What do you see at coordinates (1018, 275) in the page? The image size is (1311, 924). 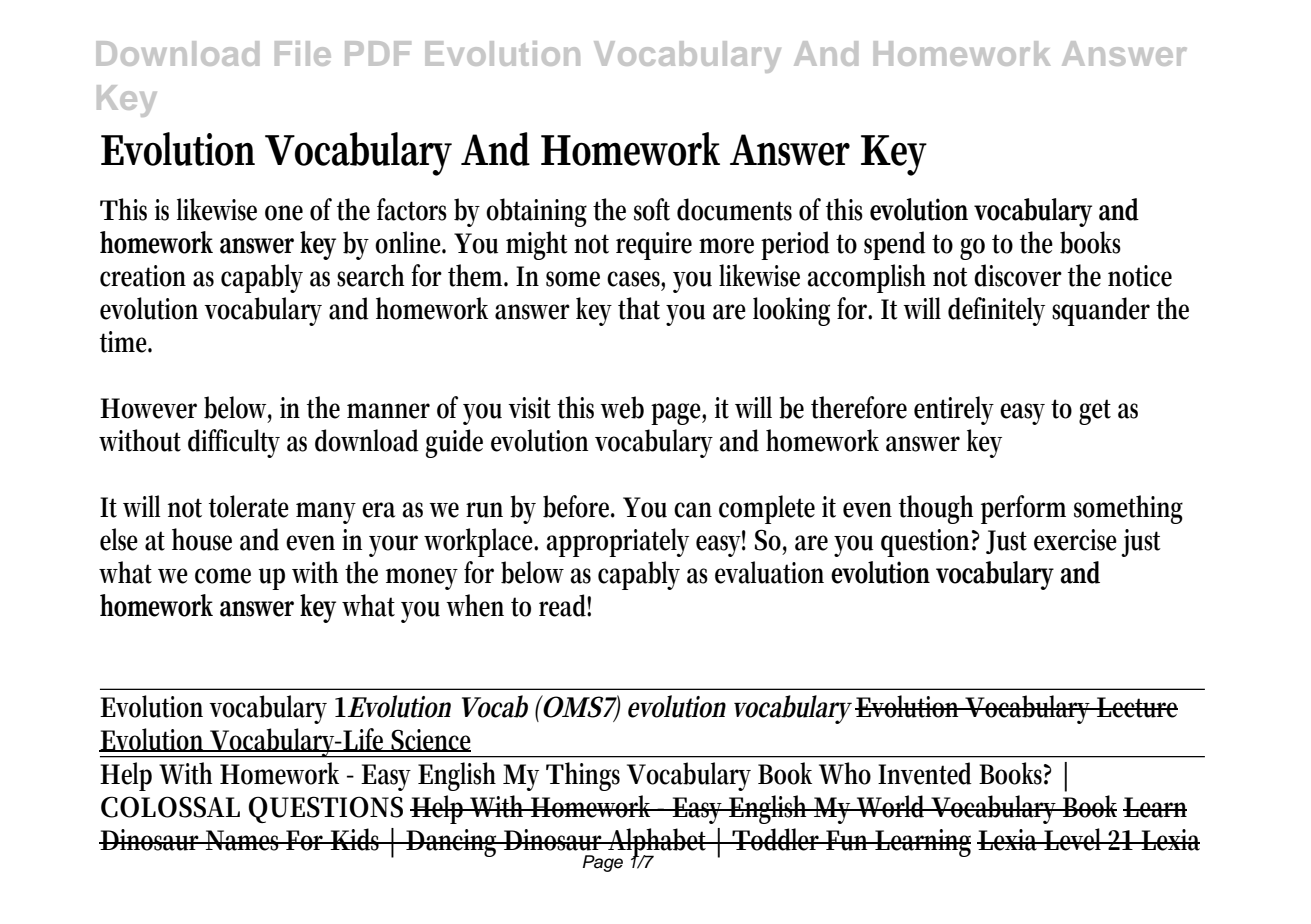 I see `discover` at bounding box center [1018, 275].
